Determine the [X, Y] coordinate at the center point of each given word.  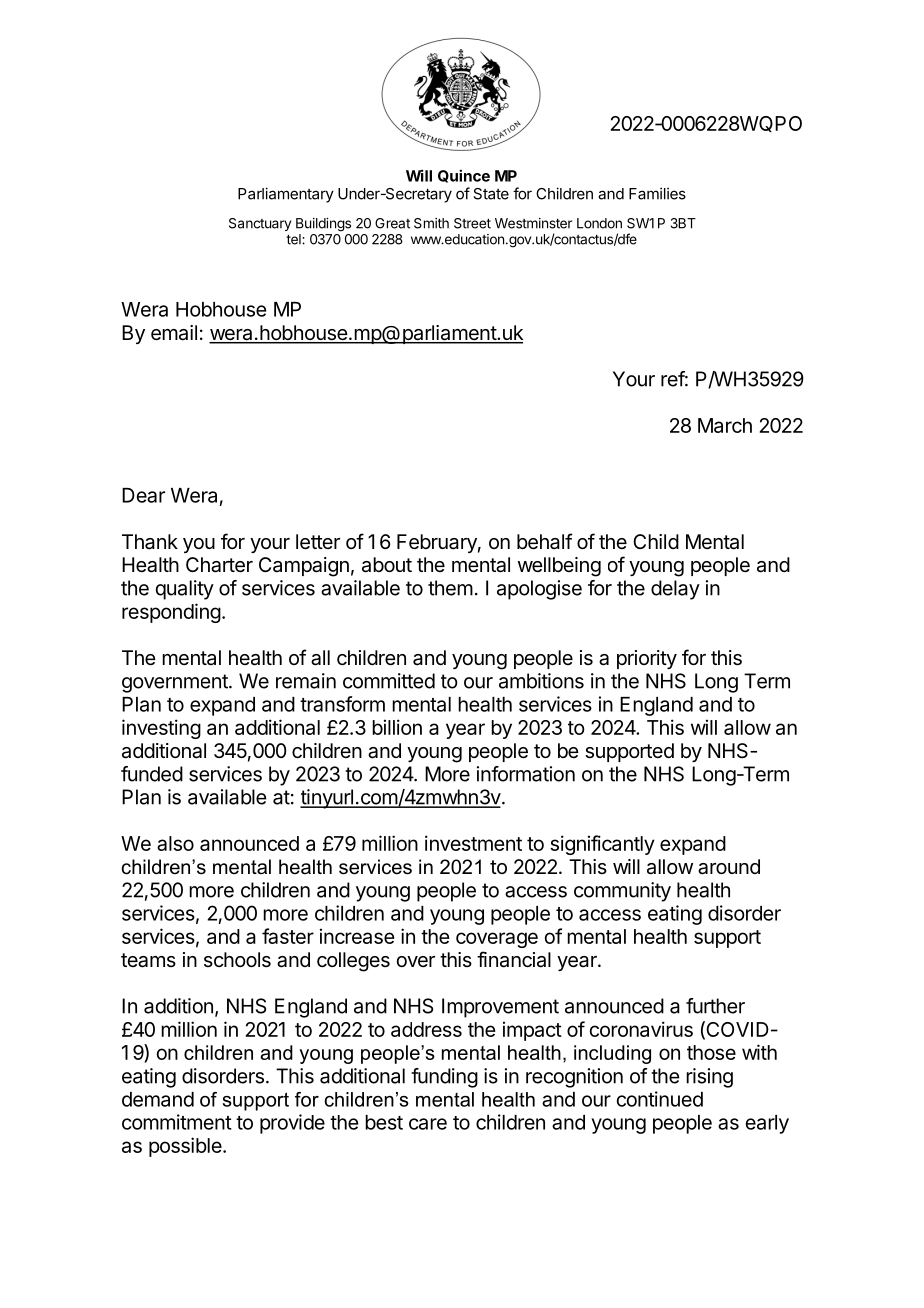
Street [472, 223]
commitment [176, 1122]
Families [657, 193]
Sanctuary [260, 224]
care [428, 1124]
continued [660, 1099]
